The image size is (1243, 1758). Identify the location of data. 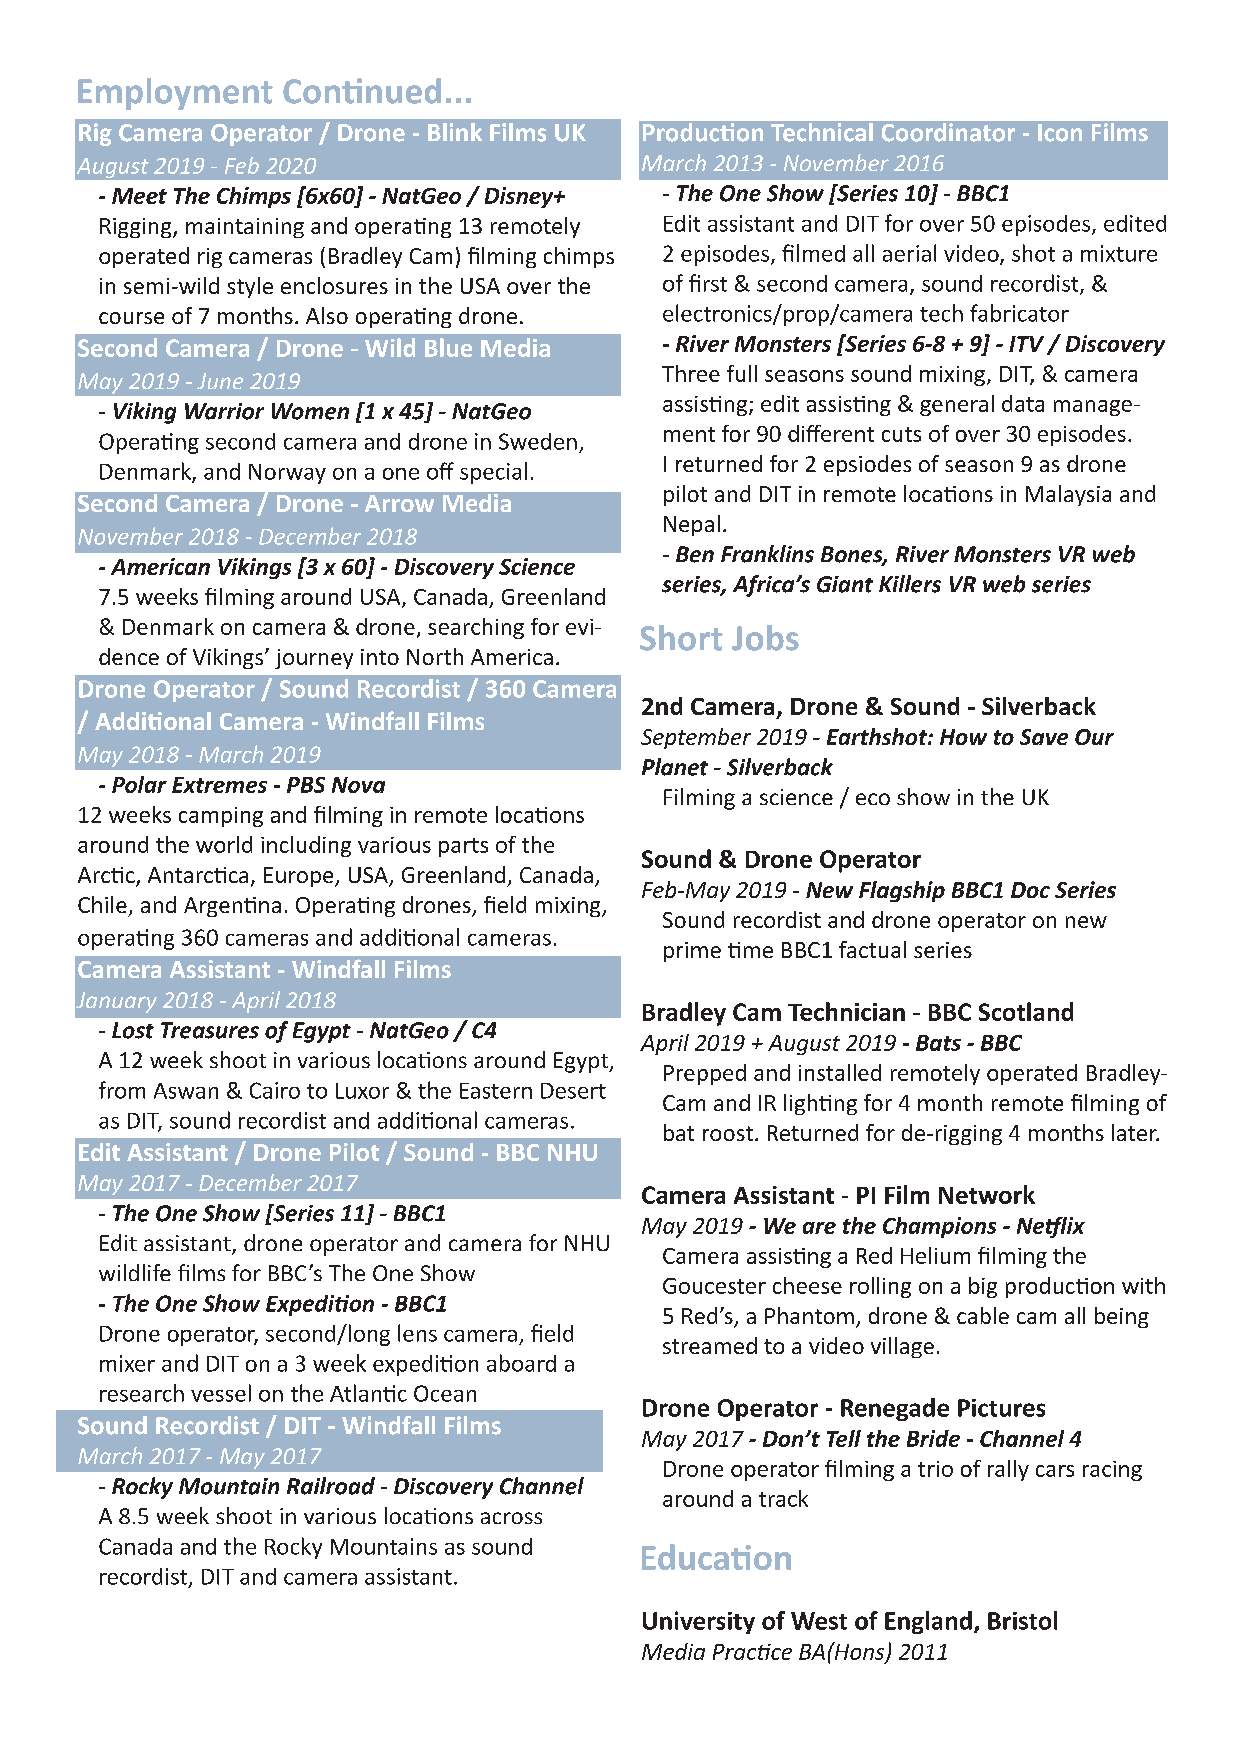
(1023, 403).
